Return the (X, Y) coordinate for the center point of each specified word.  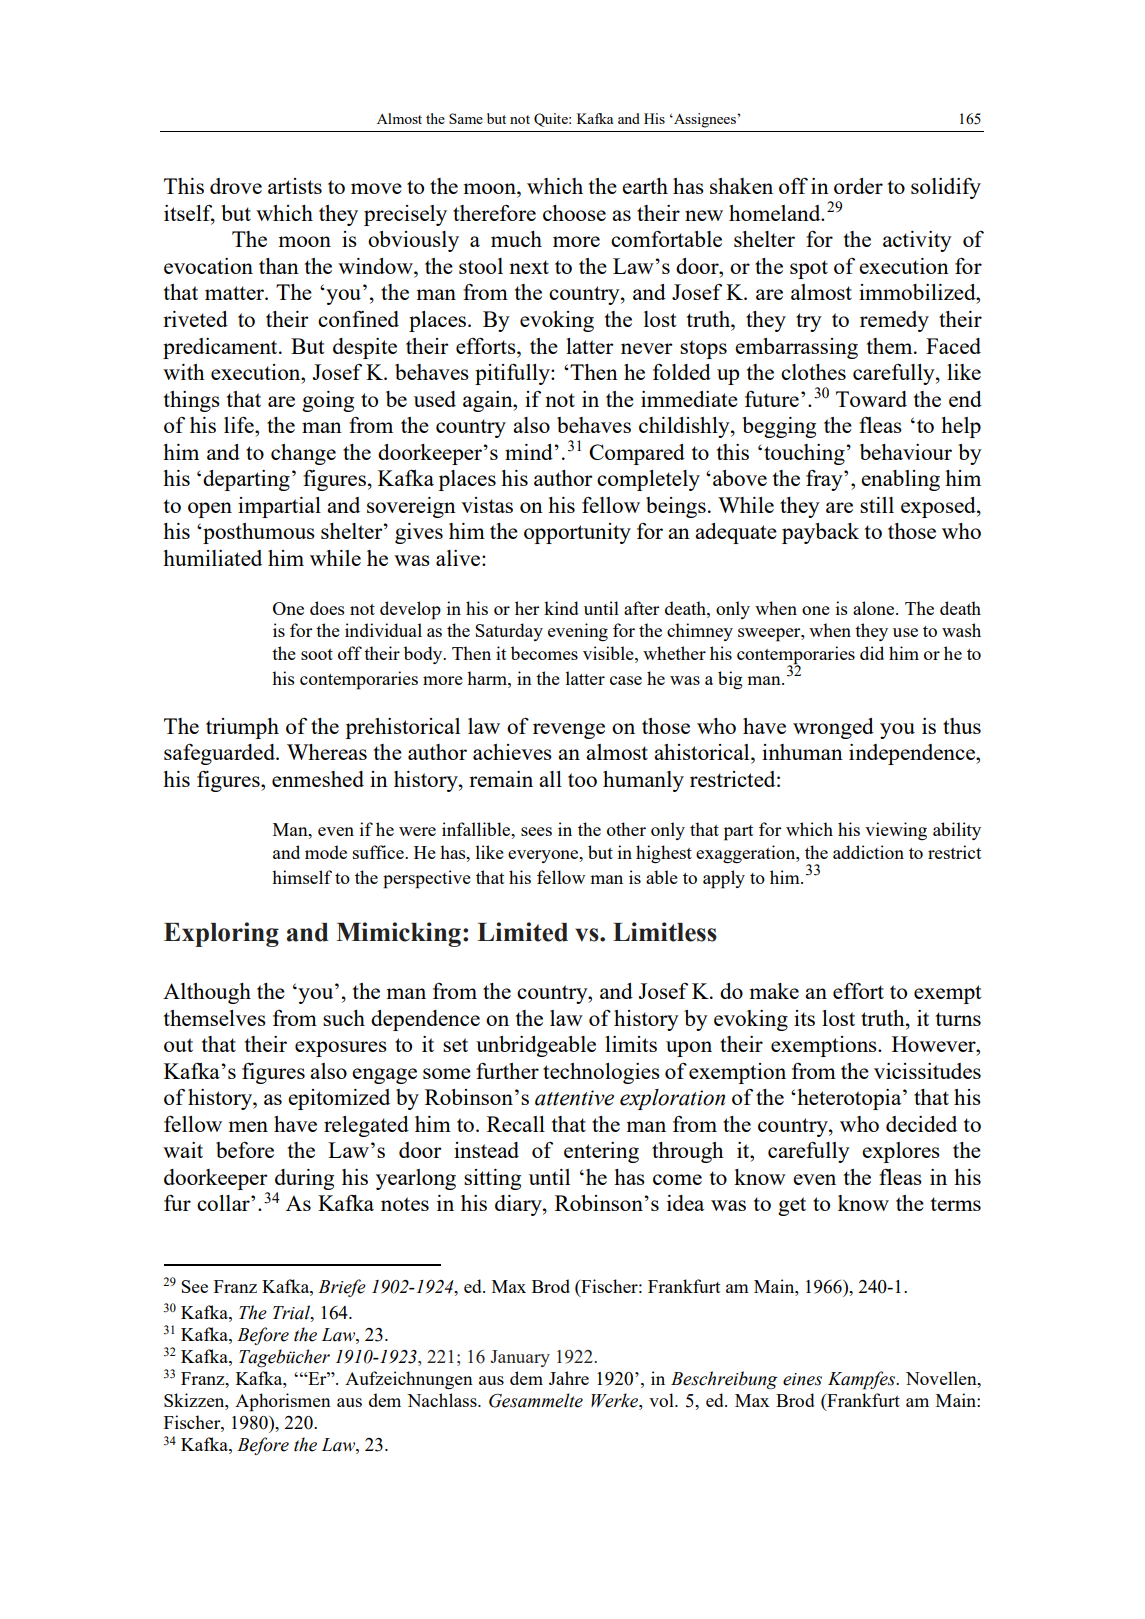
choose (574, 213)
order (858, 186)
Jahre (569, 1378)
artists (295, 186)
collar (224, 1203)
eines (802, 1379)
